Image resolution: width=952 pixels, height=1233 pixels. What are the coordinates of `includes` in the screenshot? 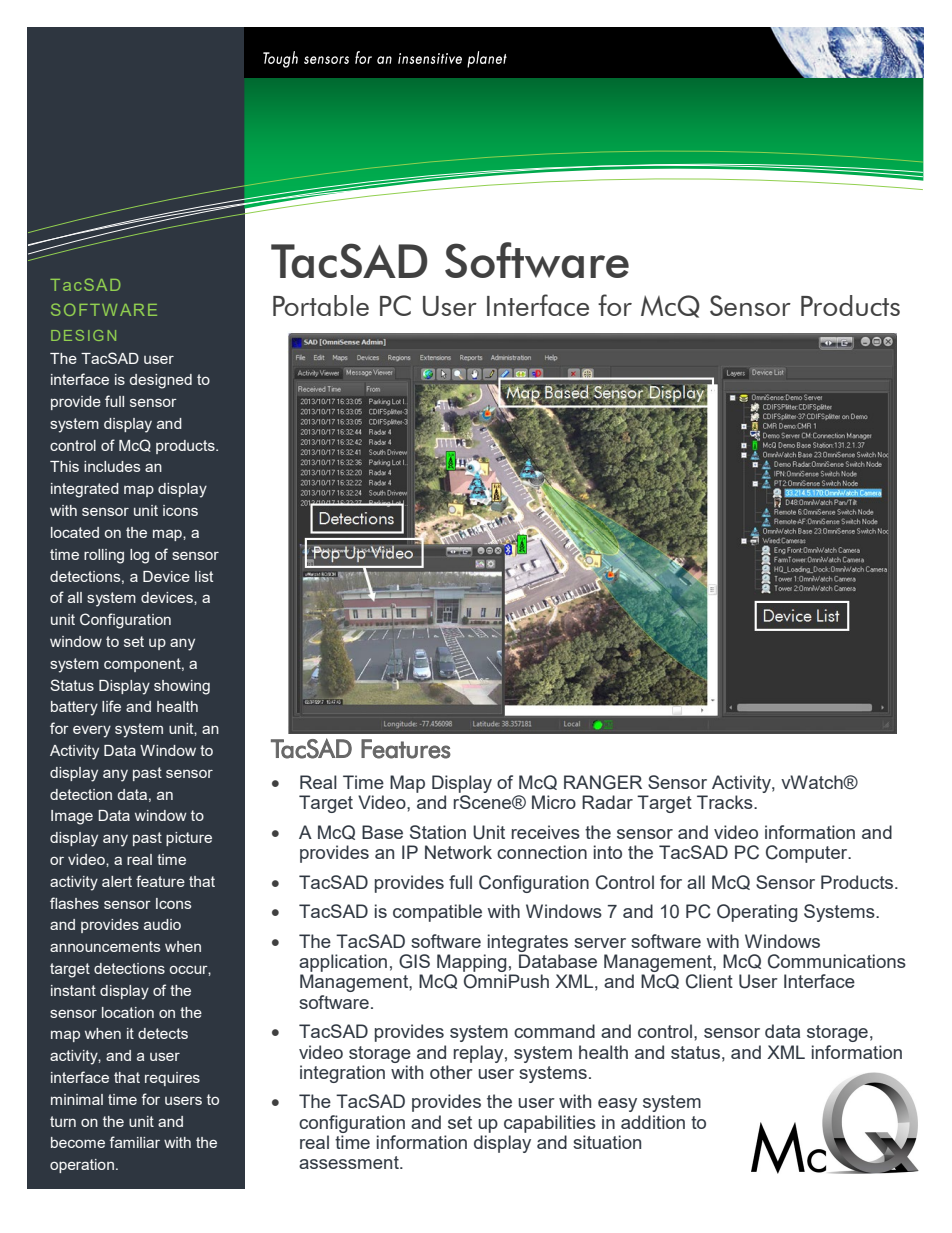 It's located at (112, 466).
